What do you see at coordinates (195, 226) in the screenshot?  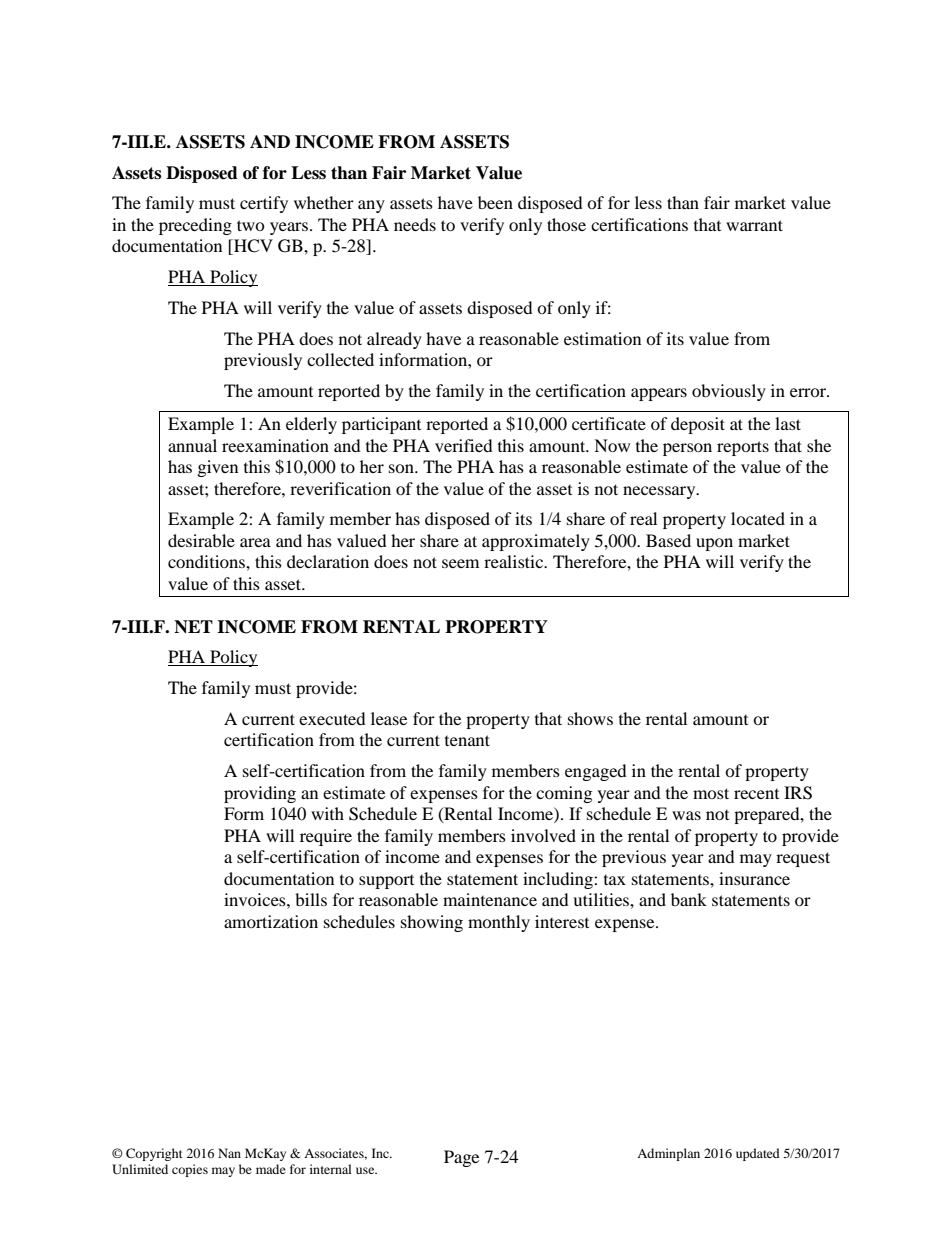 I see `preceding` at bounding box center [195, 226].
